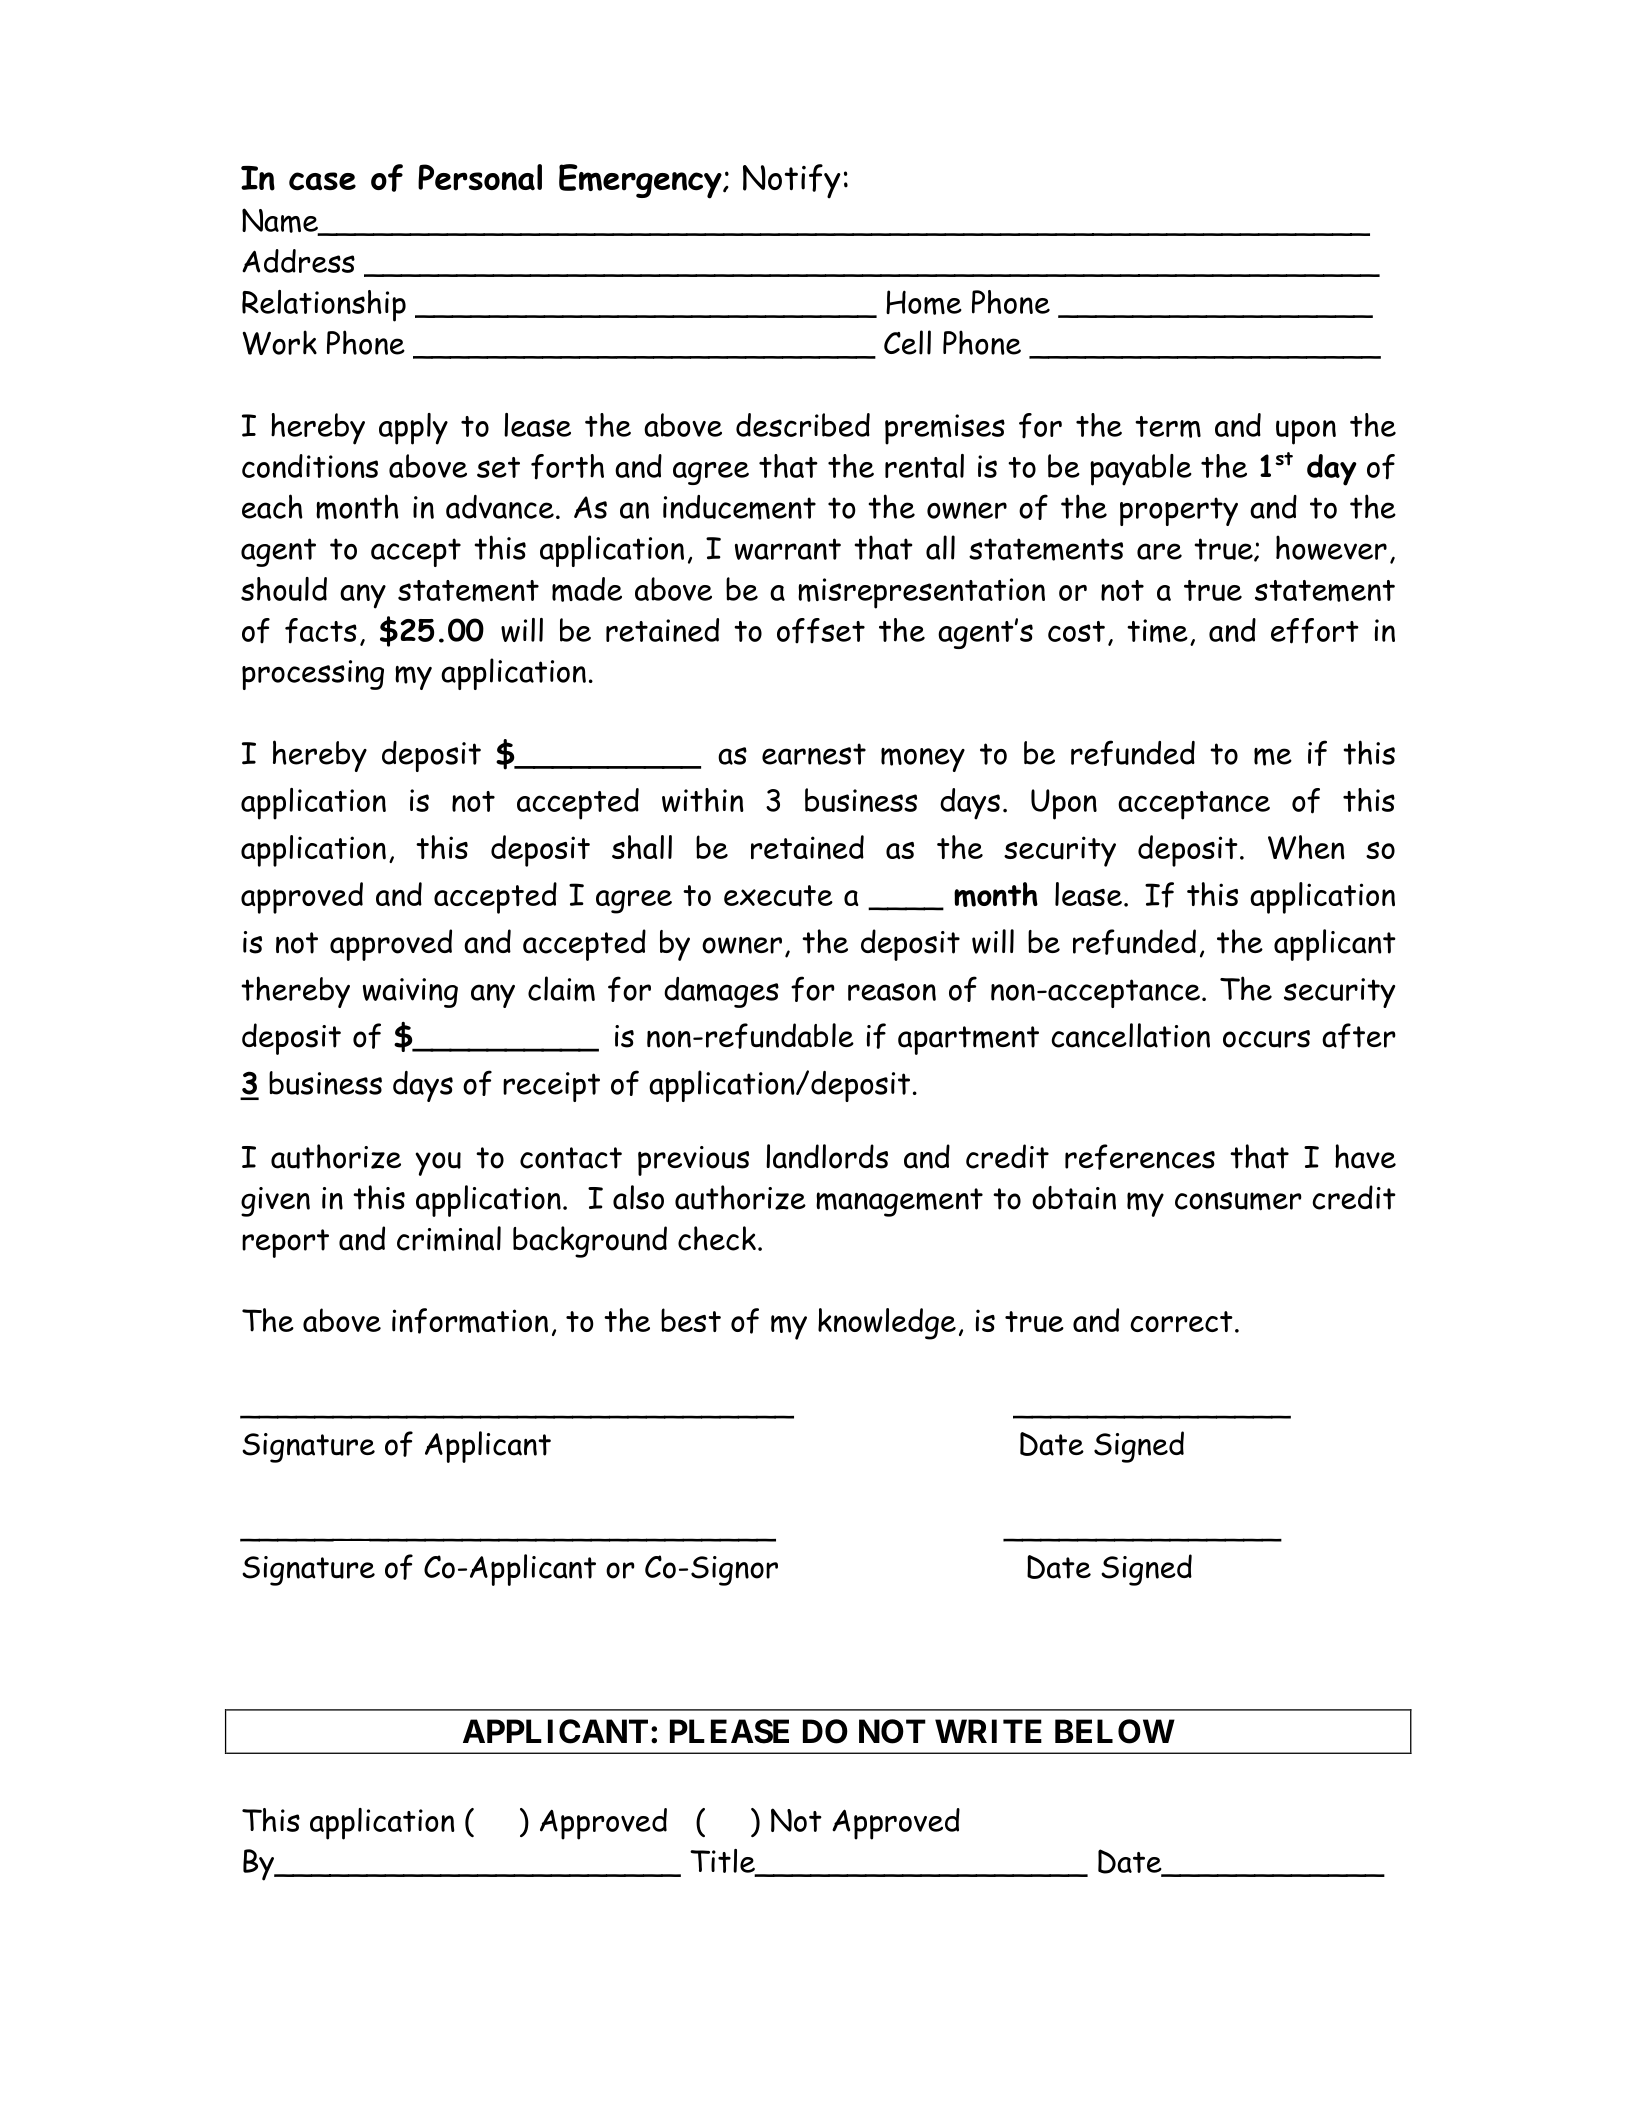 The width and height of the screenshot is (1636, 2117). What do you see at coordinates (321, 631) in the screenshot?
I see `facts` at bounding box center [321, 631].
